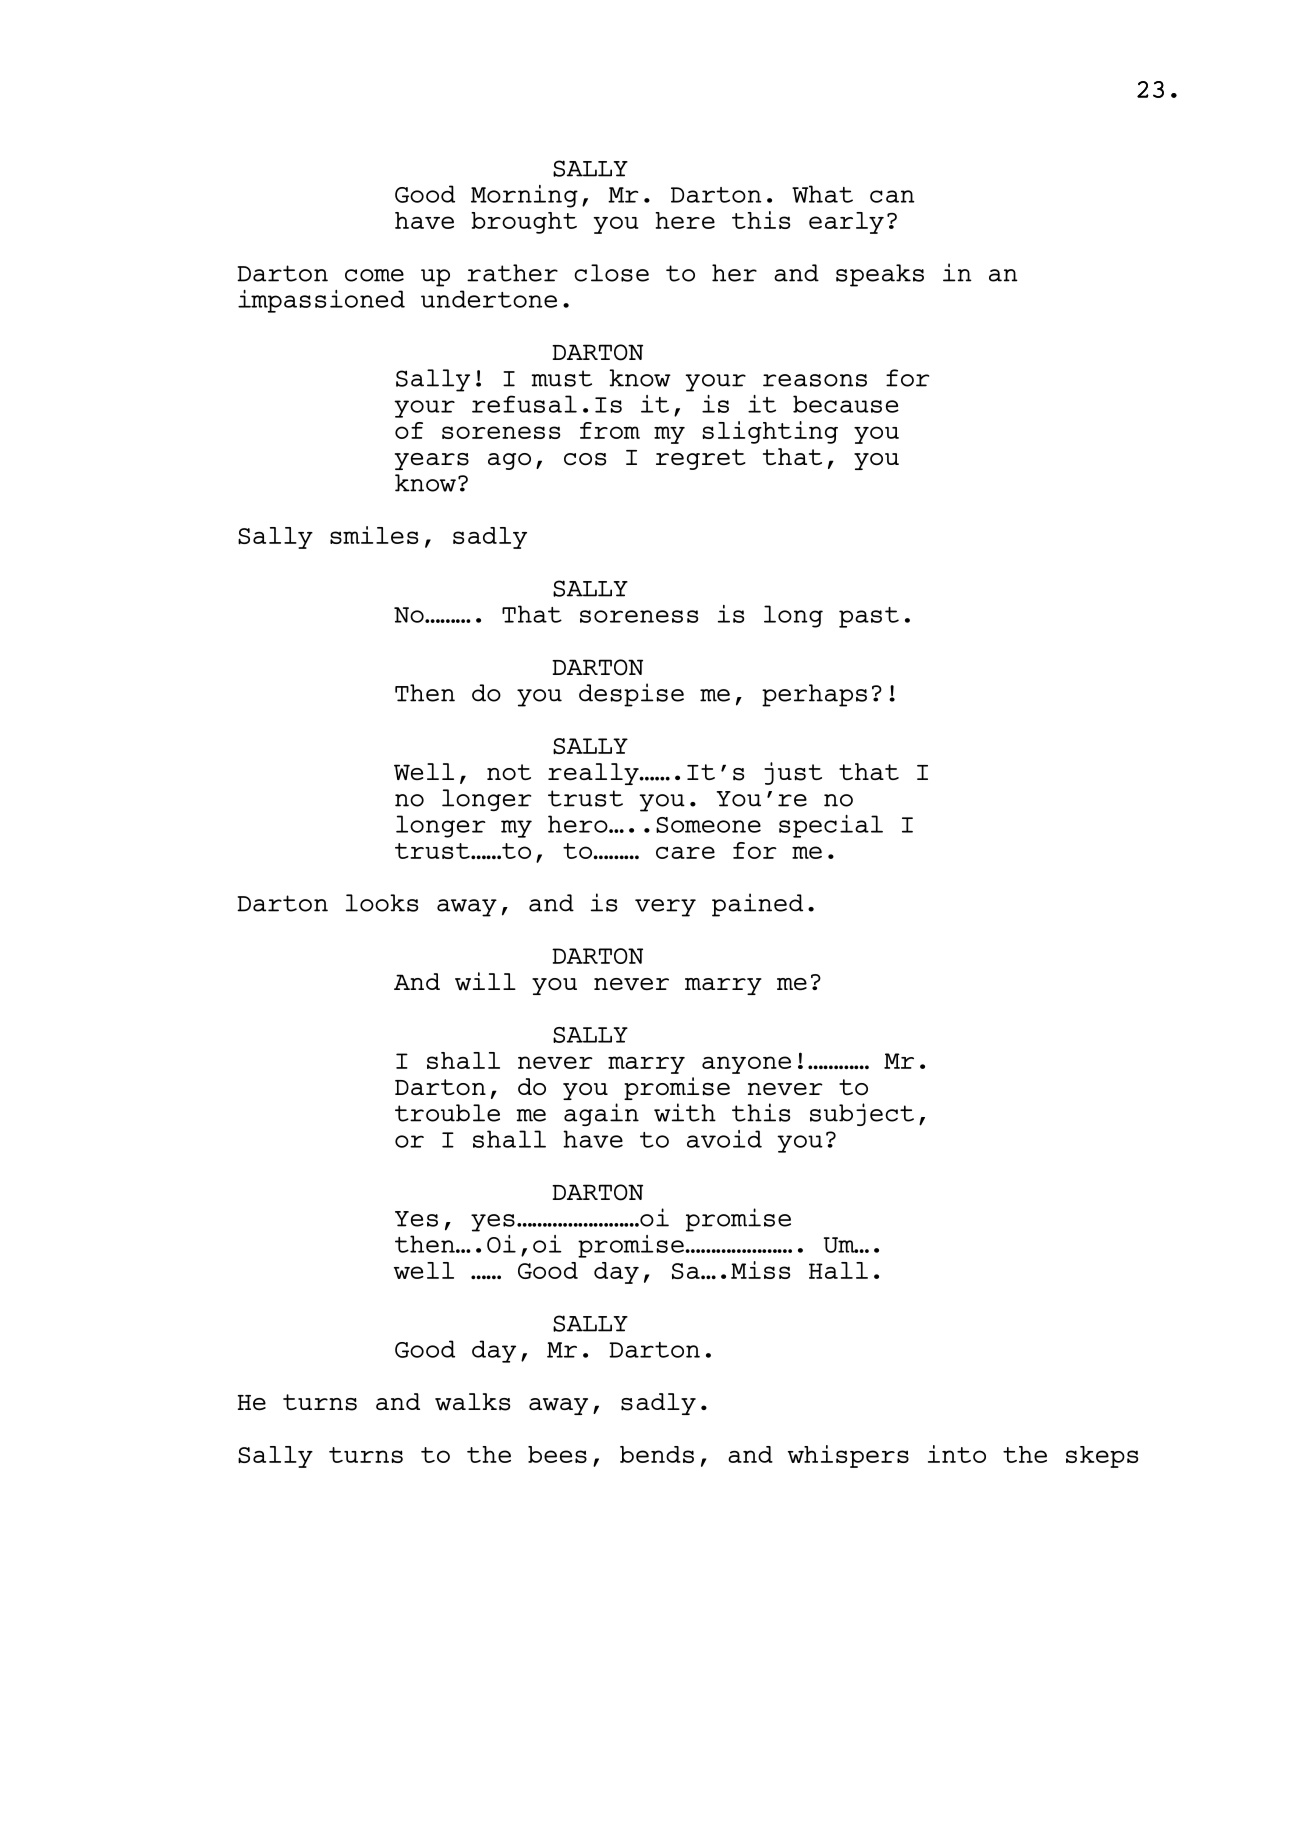 The width and height of the screenshot is (1303, 1842). I want to click on not, so click(509, 772).
